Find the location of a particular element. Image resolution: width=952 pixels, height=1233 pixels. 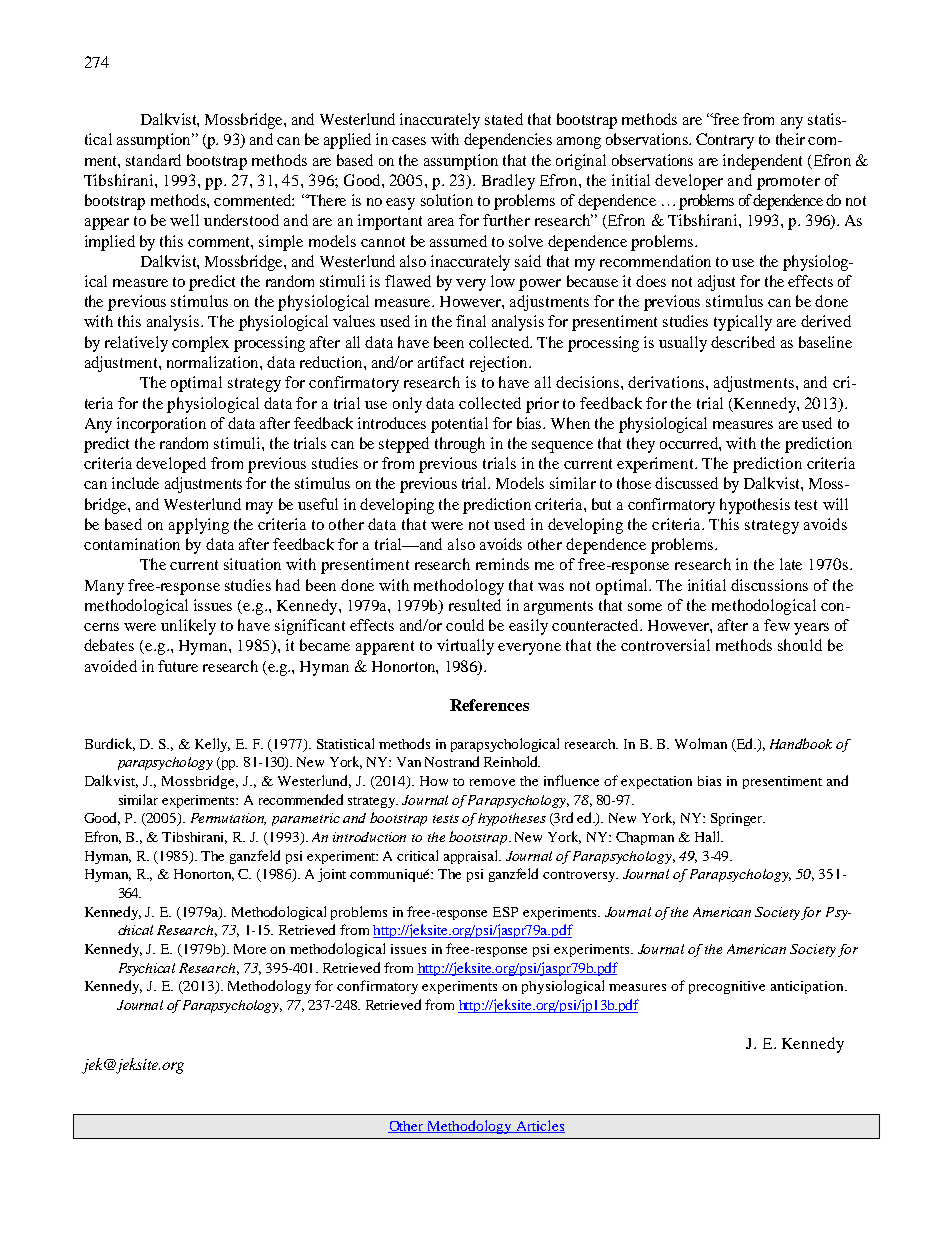

Hall is located at coordinates (709, 836).
